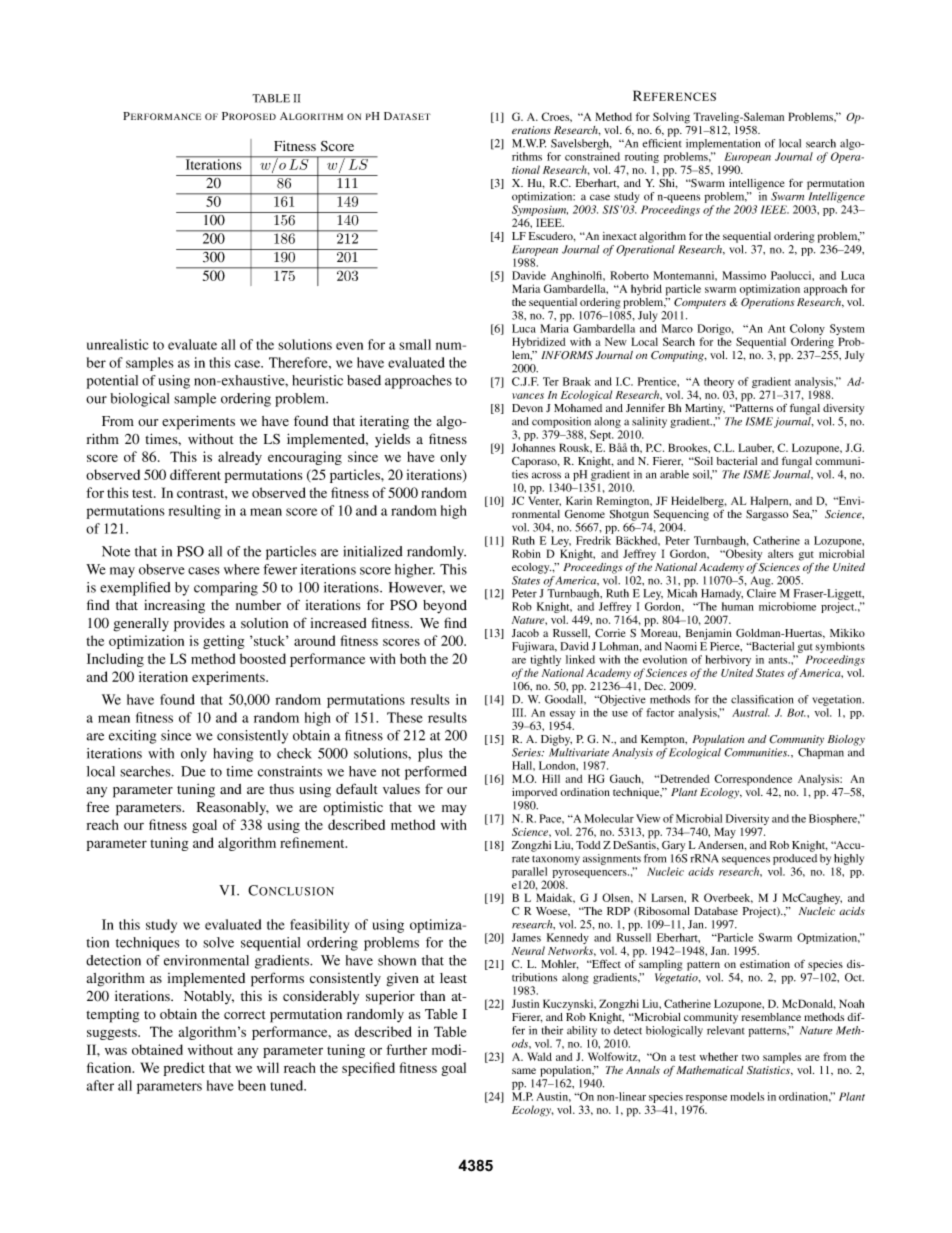 The image size is (952, 1233). Describe the element at coordinates (118, 344) in the screenshot. I see `unrealistic` at that location.
